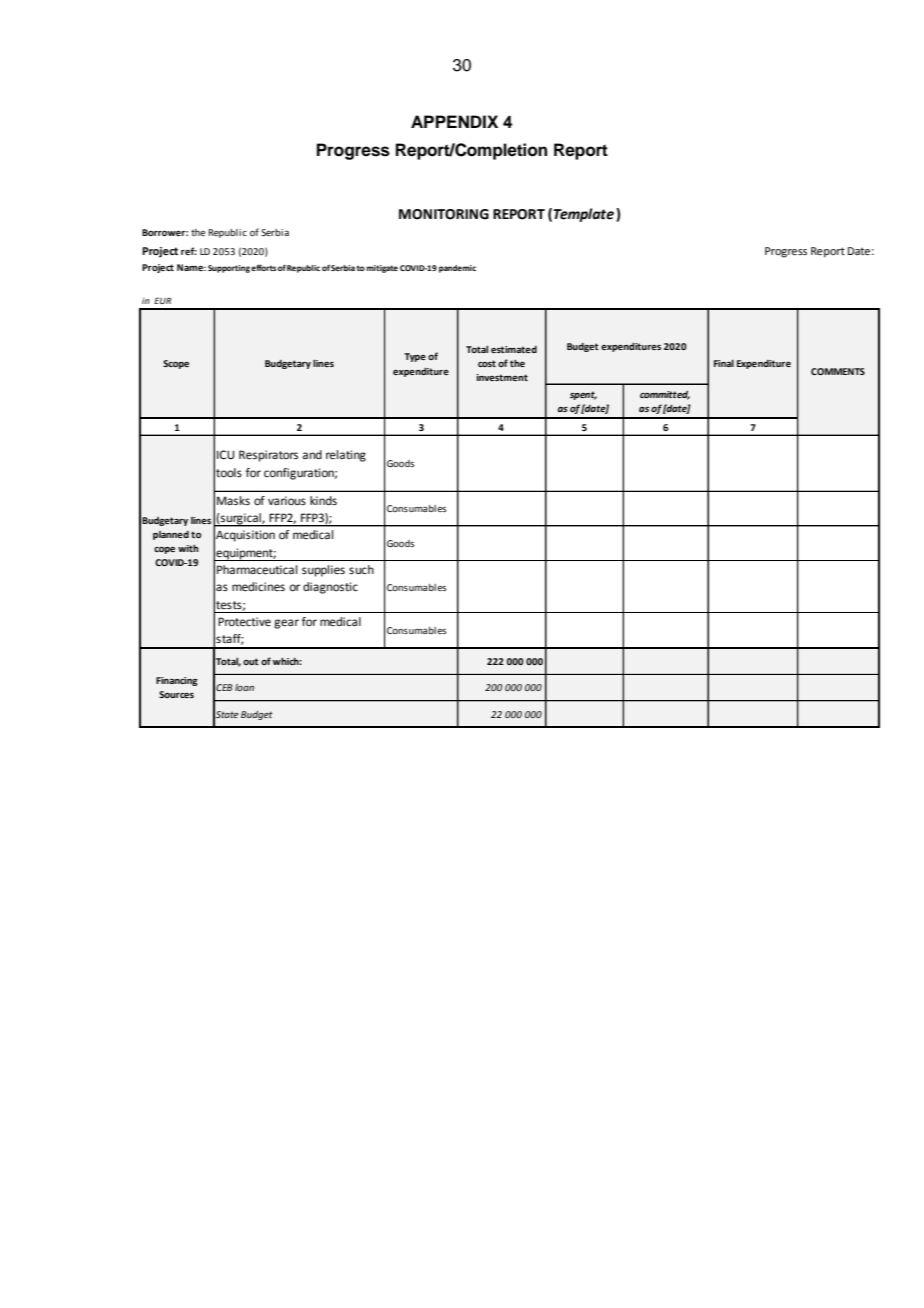 The height and width of the page is (1308, 924). Describe the element at coordinates (323, 571) in the page. I see `supplies` at that location.
